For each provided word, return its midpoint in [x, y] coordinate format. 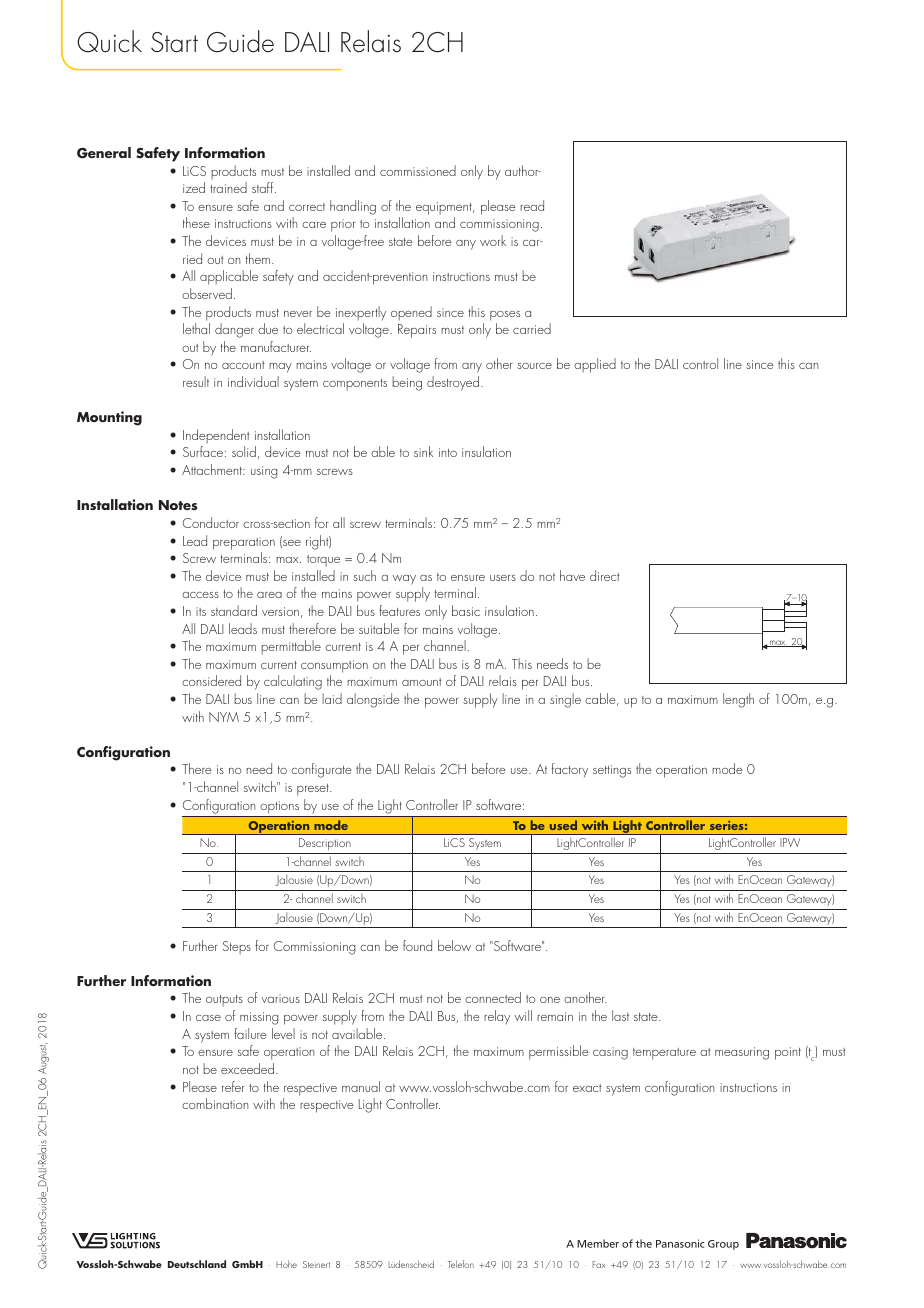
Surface [203, 451]
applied [595, 365]
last [620, 1015]
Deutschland [197, 1264]
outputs [224, 1000]
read [532, 205]
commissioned [418, 170]
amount [422, 682]
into [448, 452]
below [454, 945]
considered [211, 680]
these [196, 222]
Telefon [461, 1264]
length [738, 700]
